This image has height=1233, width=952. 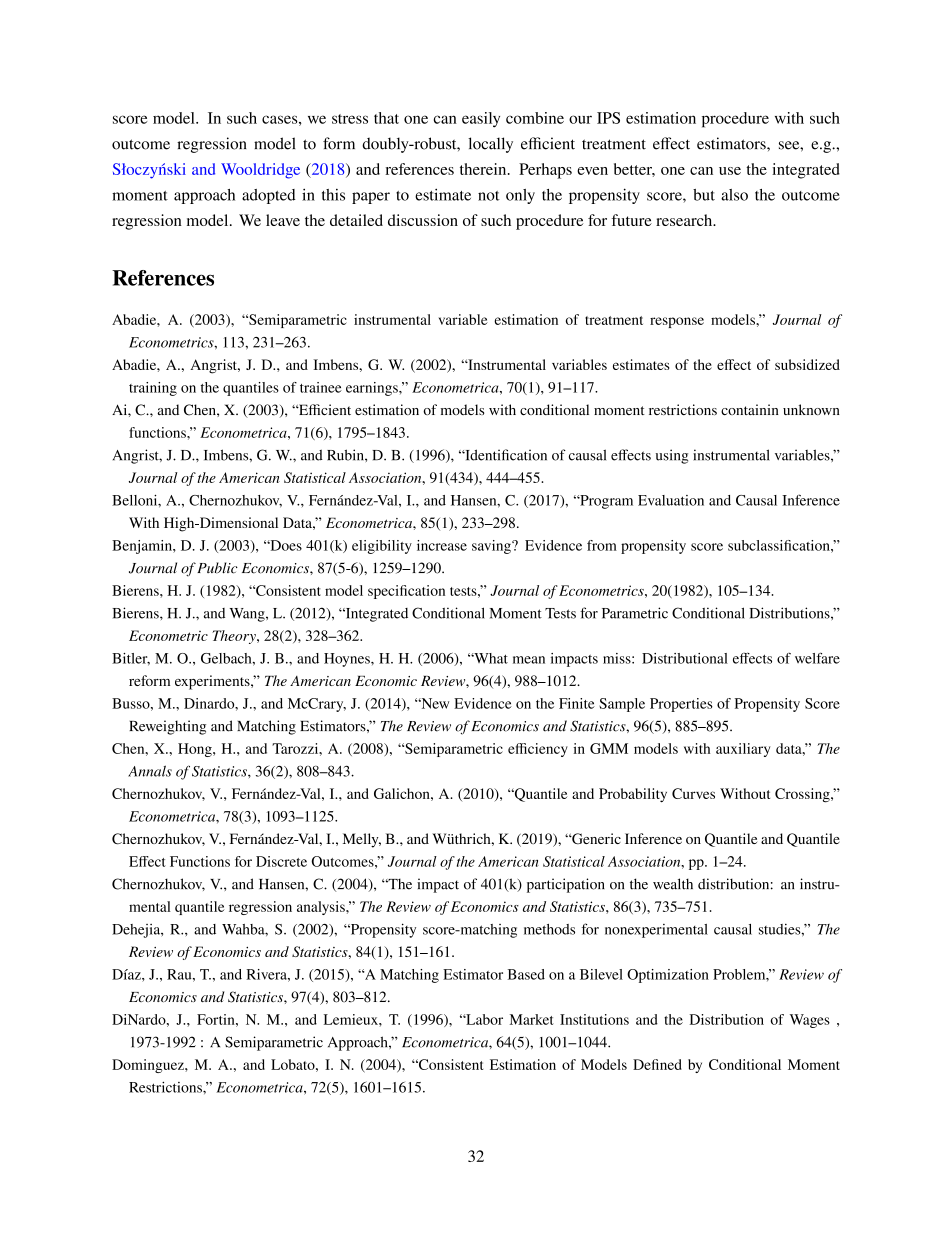 What do you see at coordinates (373, 389) in the image?
I see `earnings` at bounding box center [373, 389].
